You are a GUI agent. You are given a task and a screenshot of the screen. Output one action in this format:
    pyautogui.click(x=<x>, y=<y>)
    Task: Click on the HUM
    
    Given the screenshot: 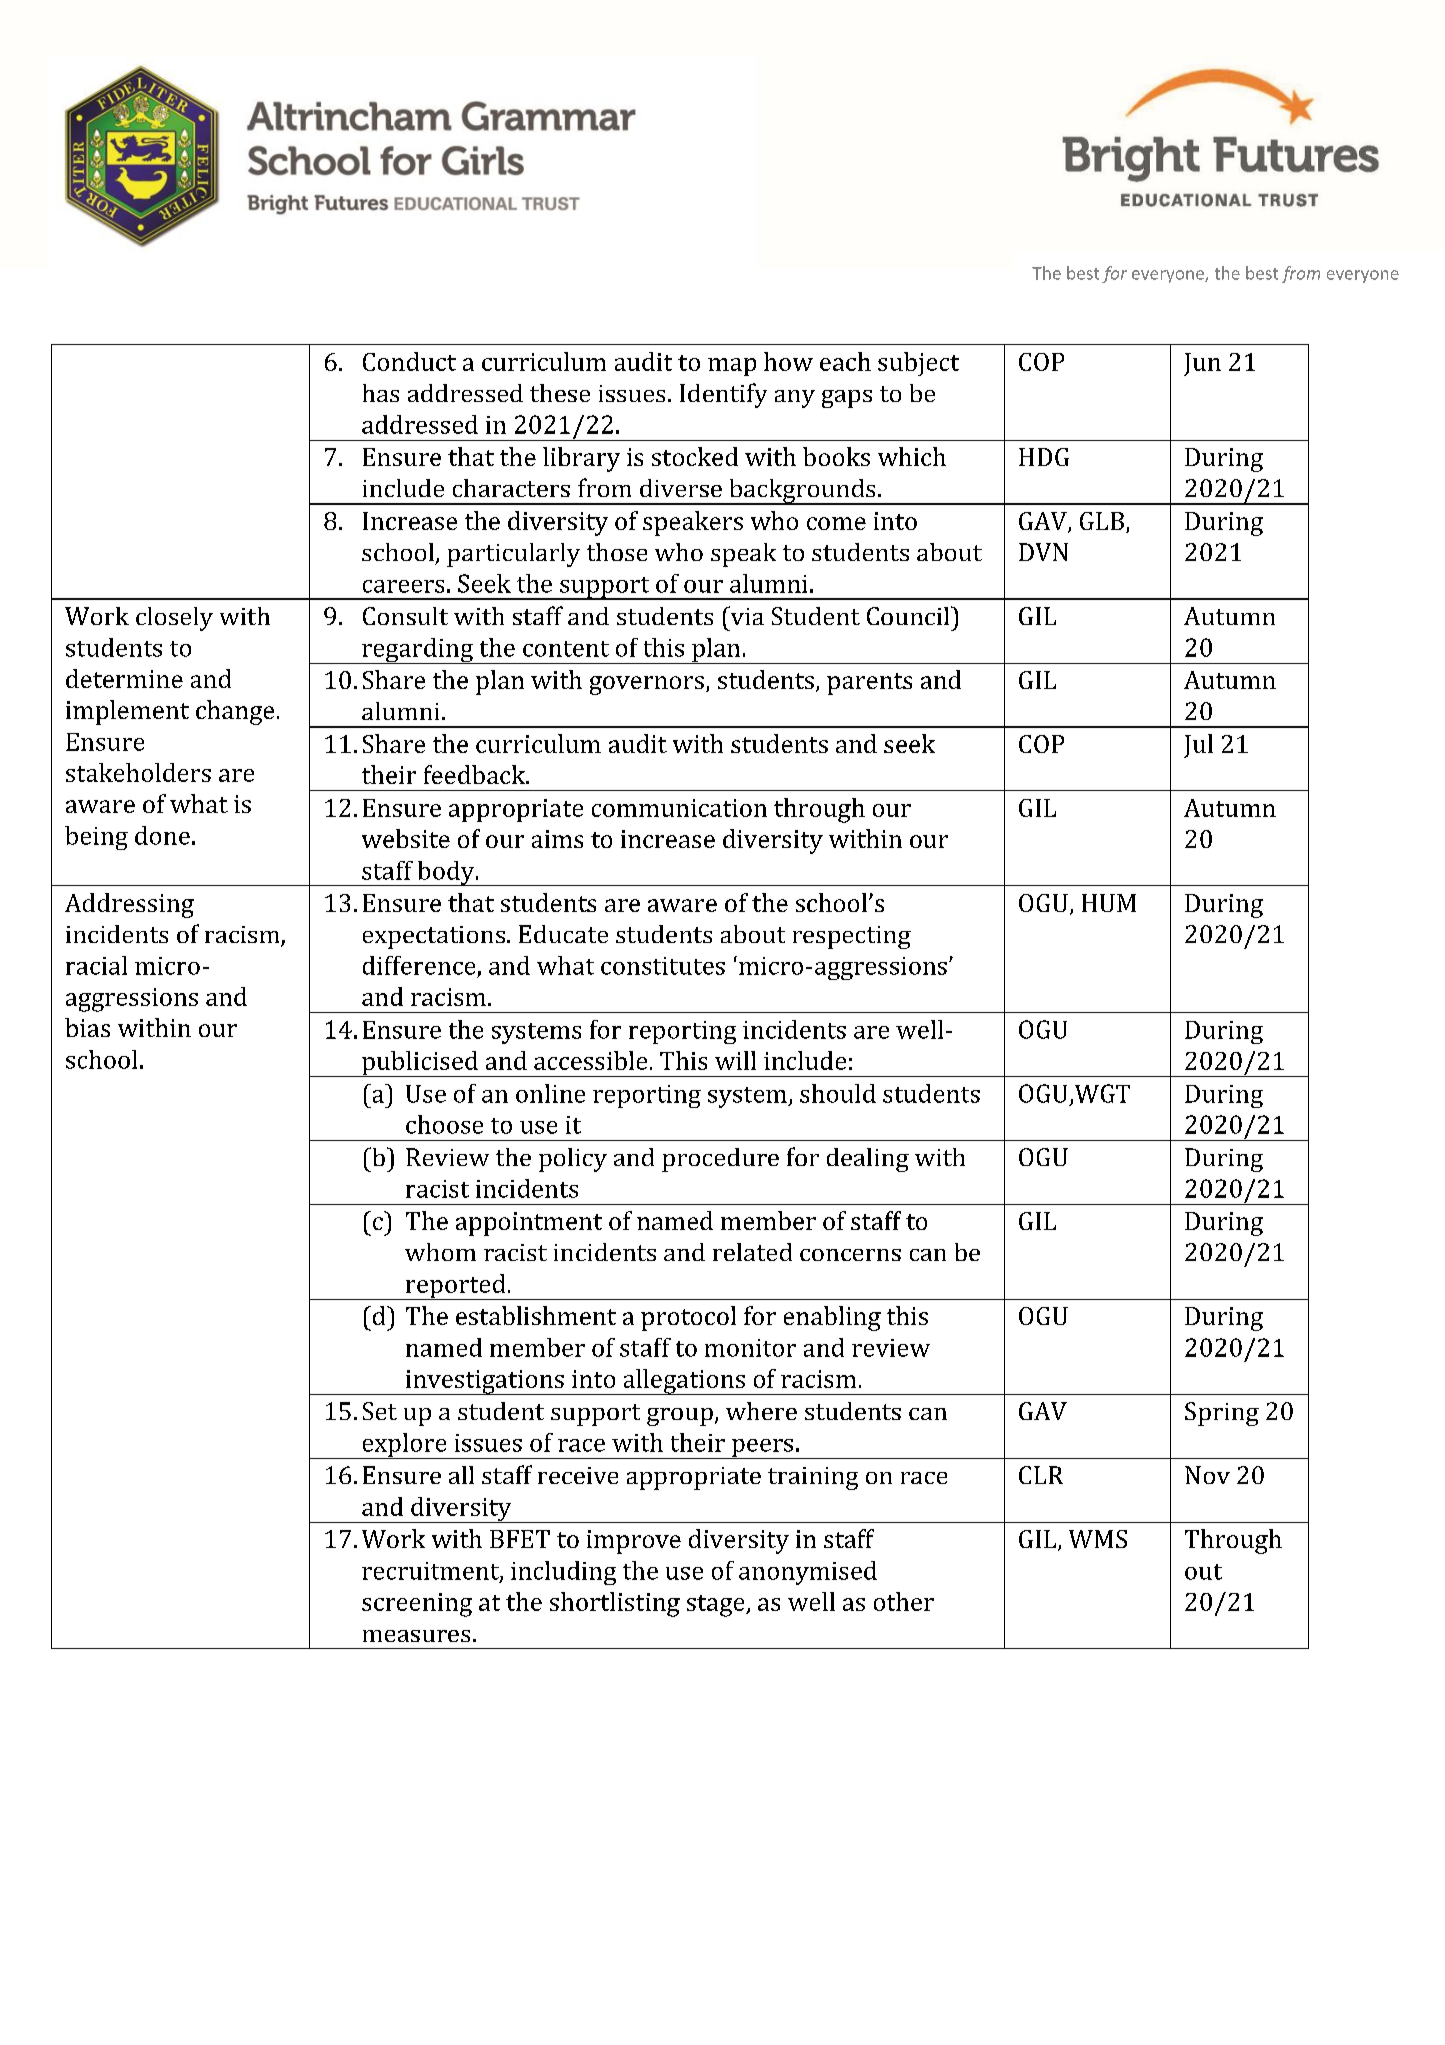 What is the action you would take?
    pyautogui.click(x=1109, y=903)
